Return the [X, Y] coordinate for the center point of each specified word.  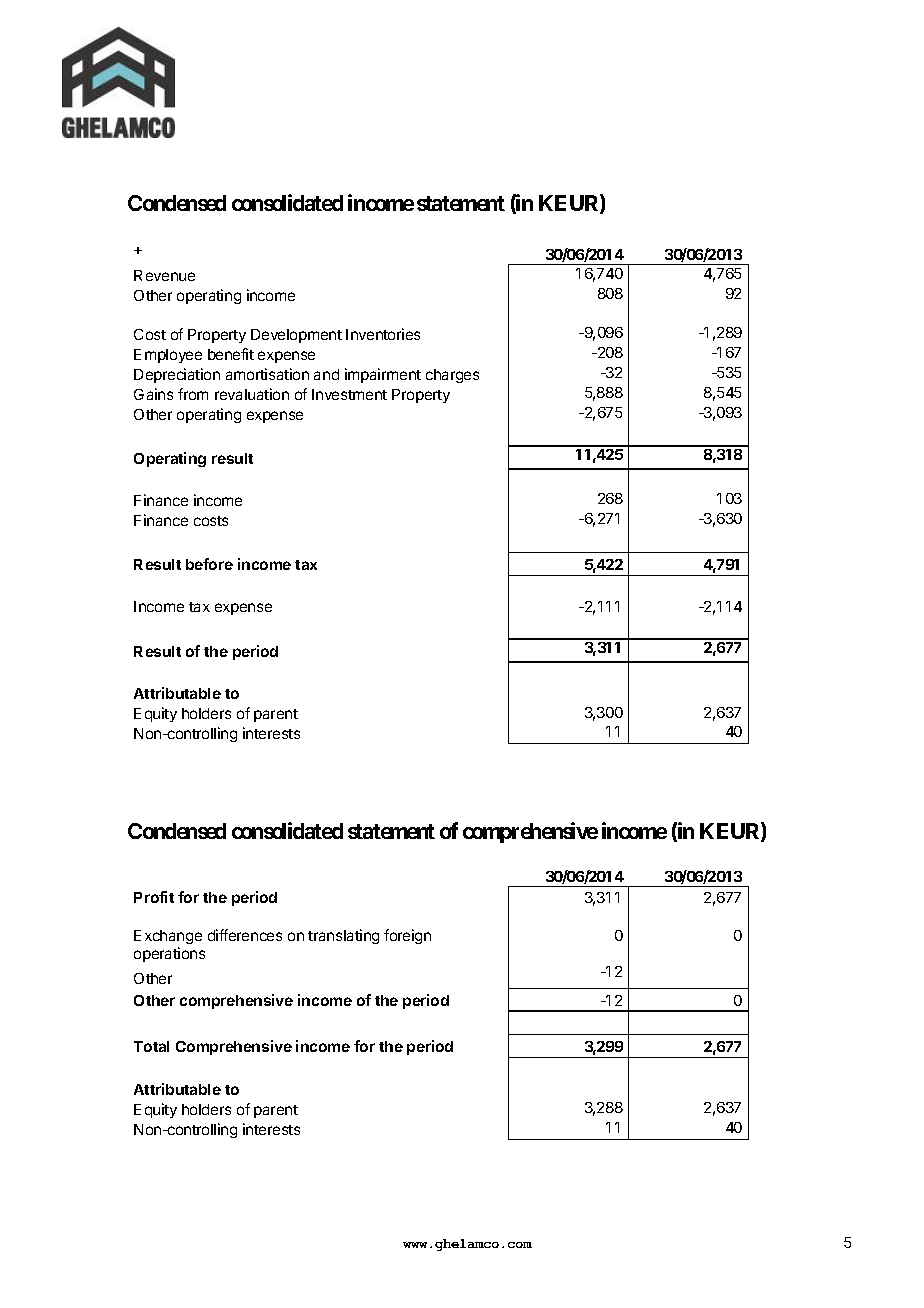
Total [151, 1046]
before [209, 564]
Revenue [164, 275]
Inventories [383, 334]
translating [343, 936]
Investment [349, 394]
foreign [407, 936]
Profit [154, 897]
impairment [383, 375]
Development [296, 336]
